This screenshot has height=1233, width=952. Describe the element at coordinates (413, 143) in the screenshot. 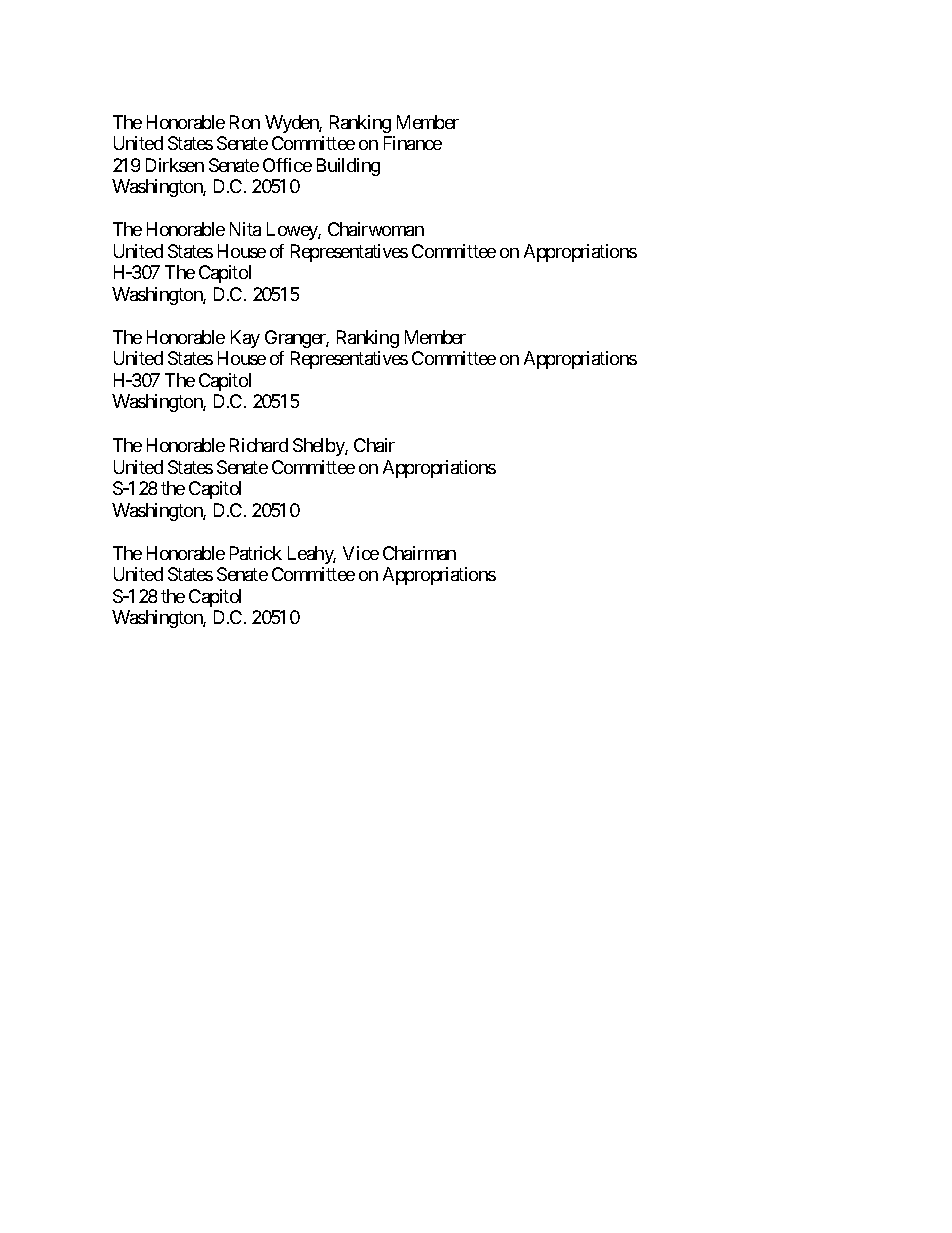

I see `Finance` at that location.
